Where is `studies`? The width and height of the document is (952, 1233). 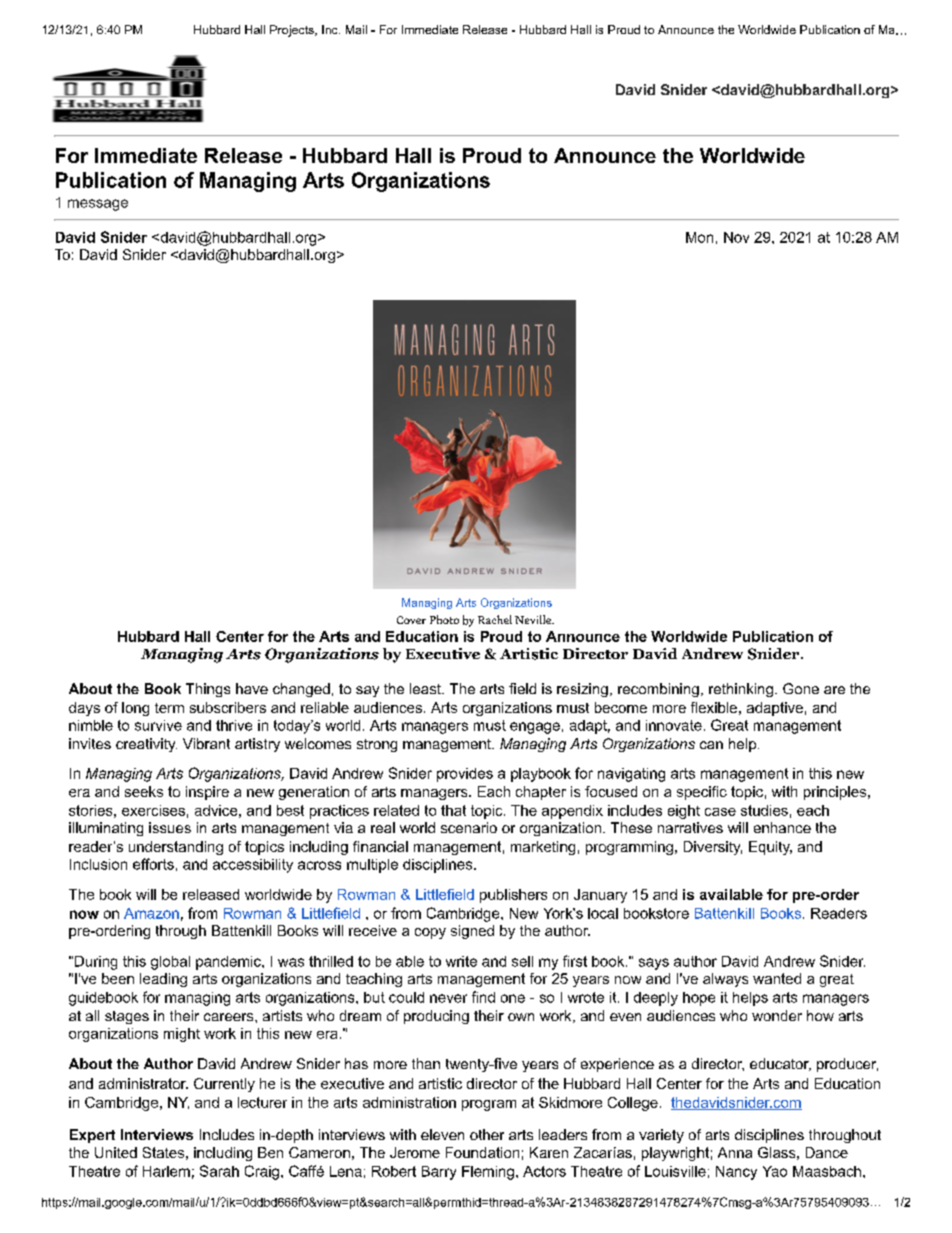 studies is located at coordinates (764, 810).
